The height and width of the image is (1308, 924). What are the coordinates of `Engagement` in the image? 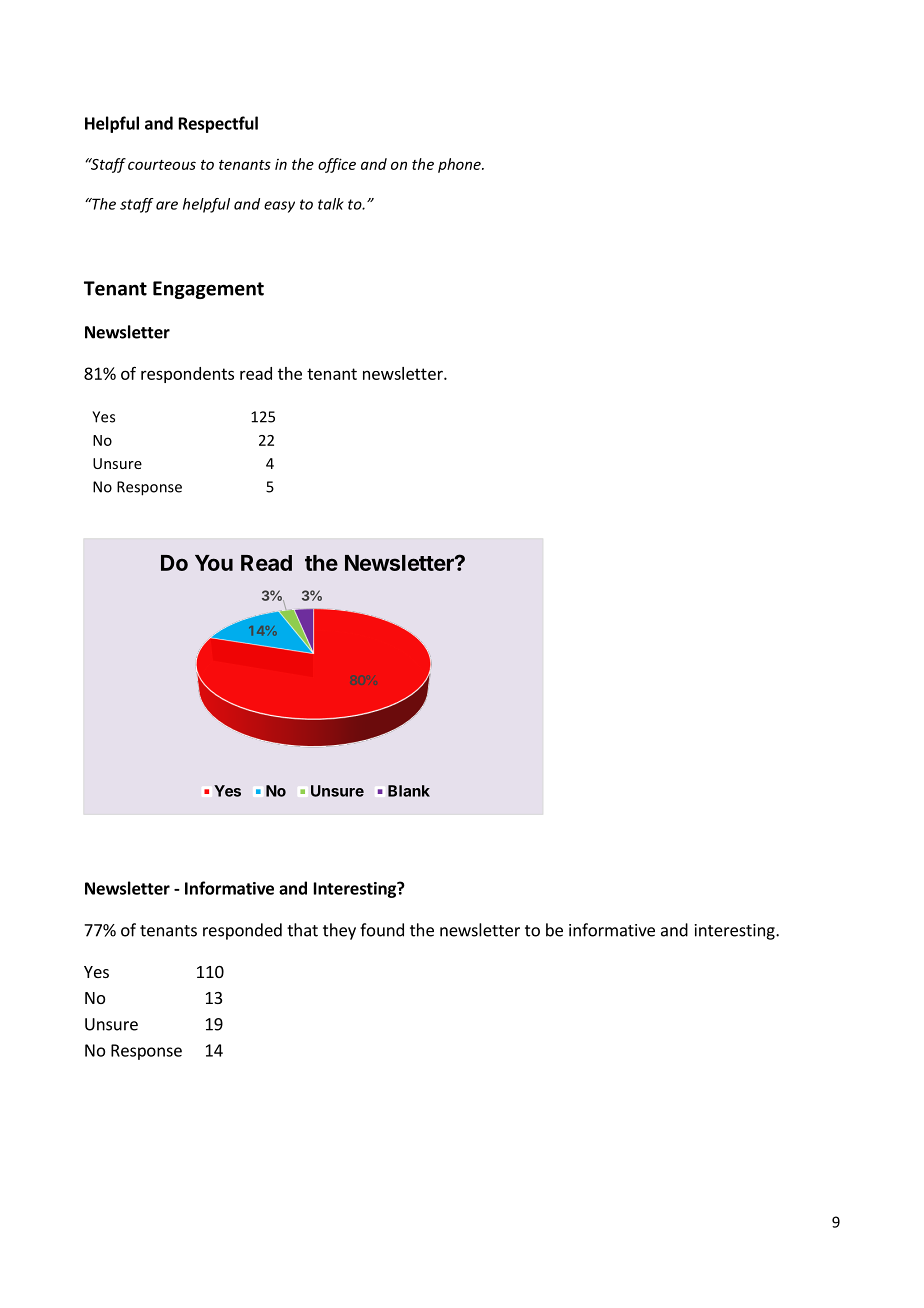 It's located at (208, 290).
